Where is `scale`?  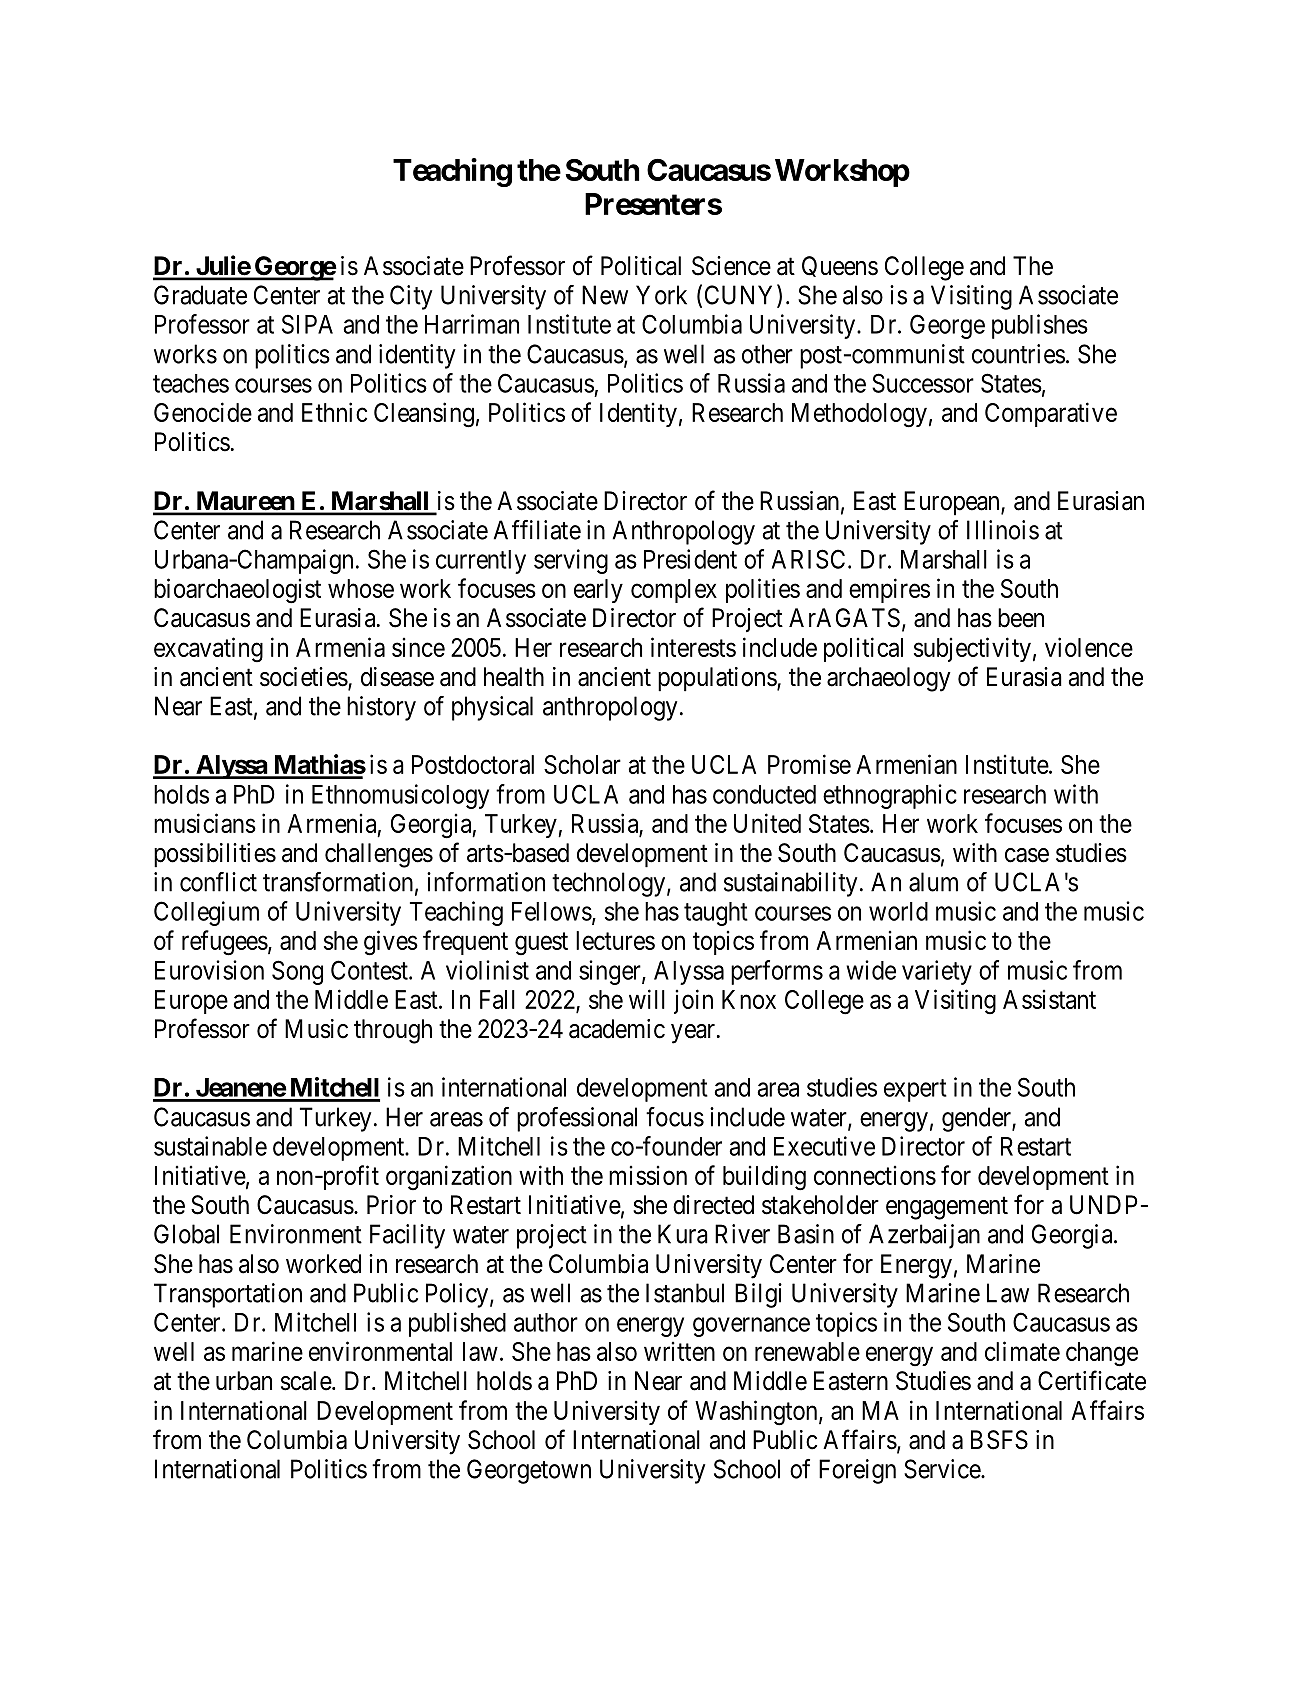
scale is located at coordinates (307, 1381).
